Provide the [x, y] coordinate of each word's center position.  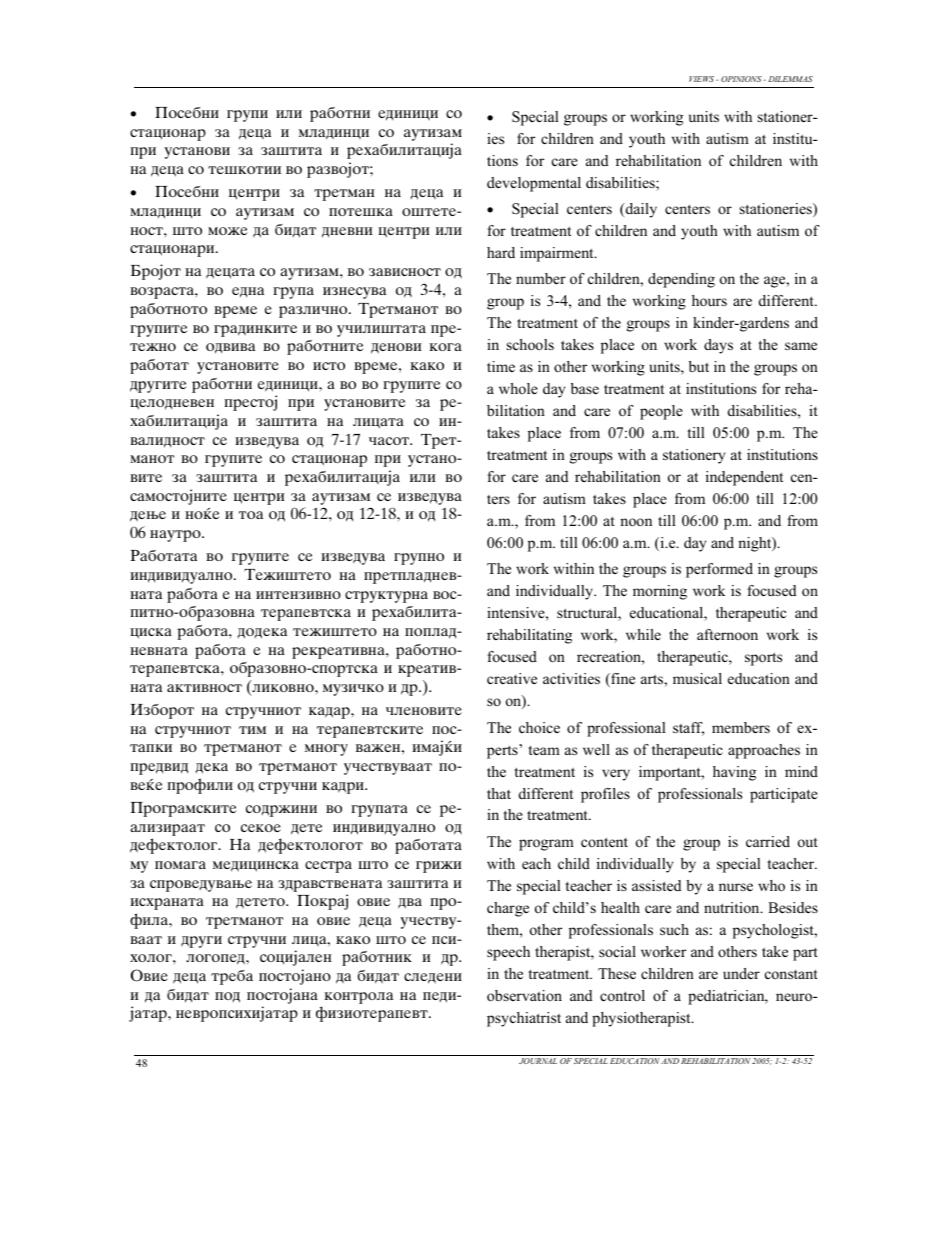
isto [329, 366]
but [699, 366]
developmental [534, 184]
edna [248, 292]
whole [518, 388]
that [499, 793]
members [741, 727]
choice [539, 727]
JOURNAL [538, 1061]
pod [227, 997]
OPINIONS [741, 79]
